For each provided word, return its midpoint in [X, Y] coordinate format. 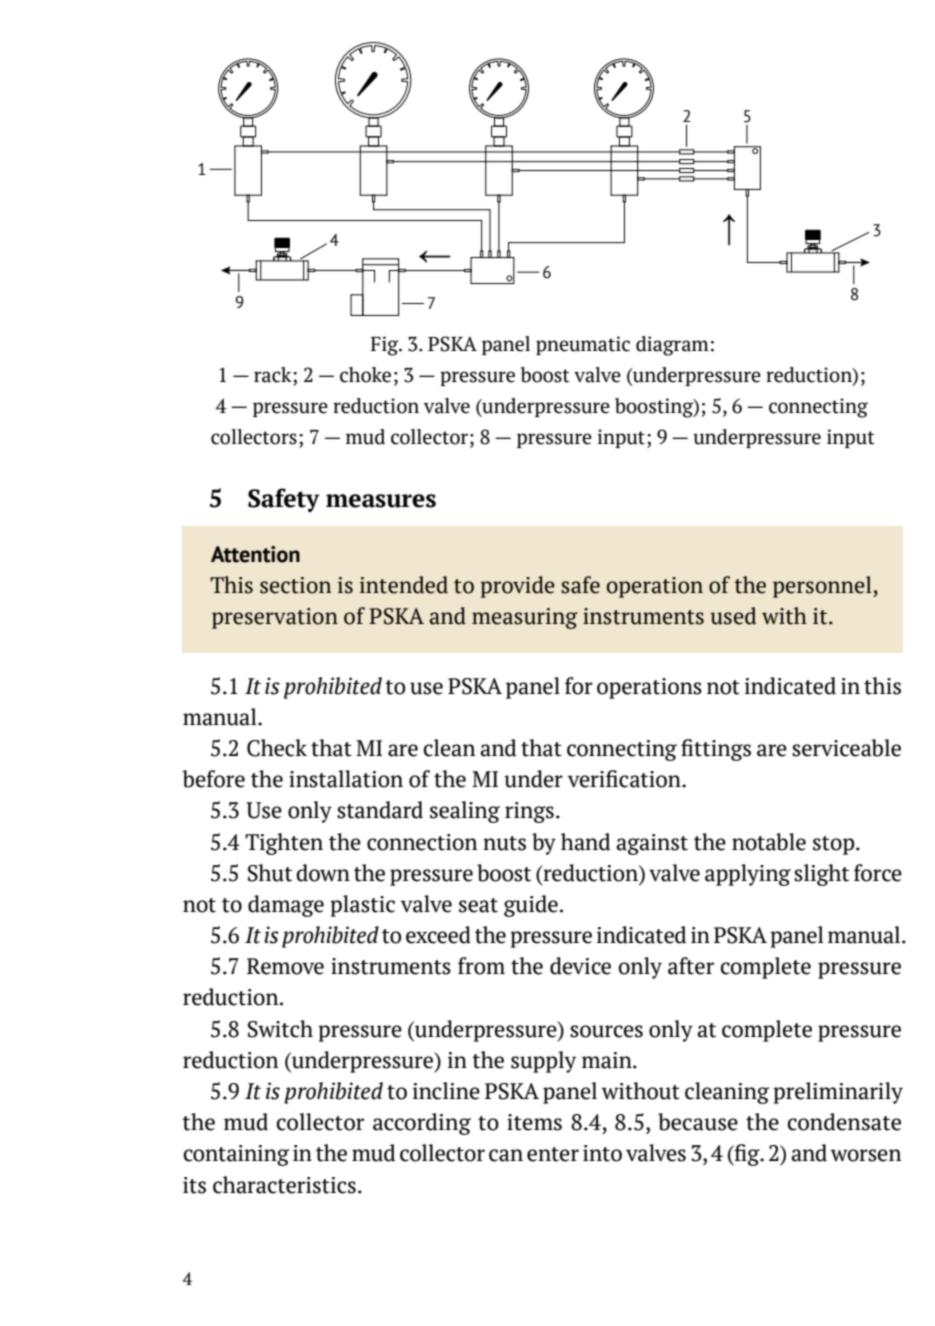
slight [821, 875]
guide [531, 906]
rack [274, 375]
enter [553, 1154]
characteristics [284, 1185]
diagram [672, 346]
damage [286, 906]
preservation [275, 618]
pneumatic [583, 345]
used [733, 616]
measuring [525, 618]
